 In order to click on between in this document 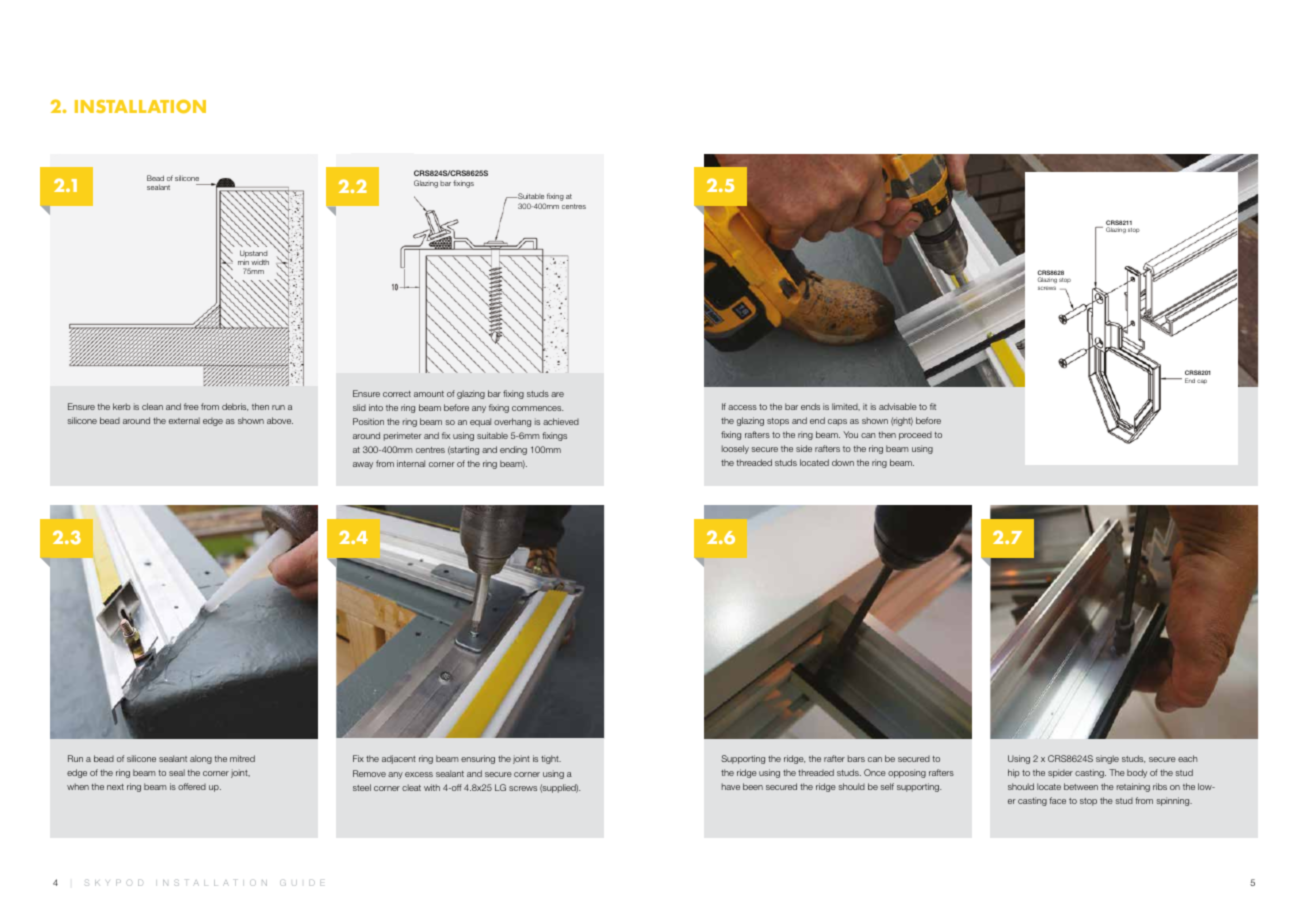, I will do `click(1081, 786)`.
